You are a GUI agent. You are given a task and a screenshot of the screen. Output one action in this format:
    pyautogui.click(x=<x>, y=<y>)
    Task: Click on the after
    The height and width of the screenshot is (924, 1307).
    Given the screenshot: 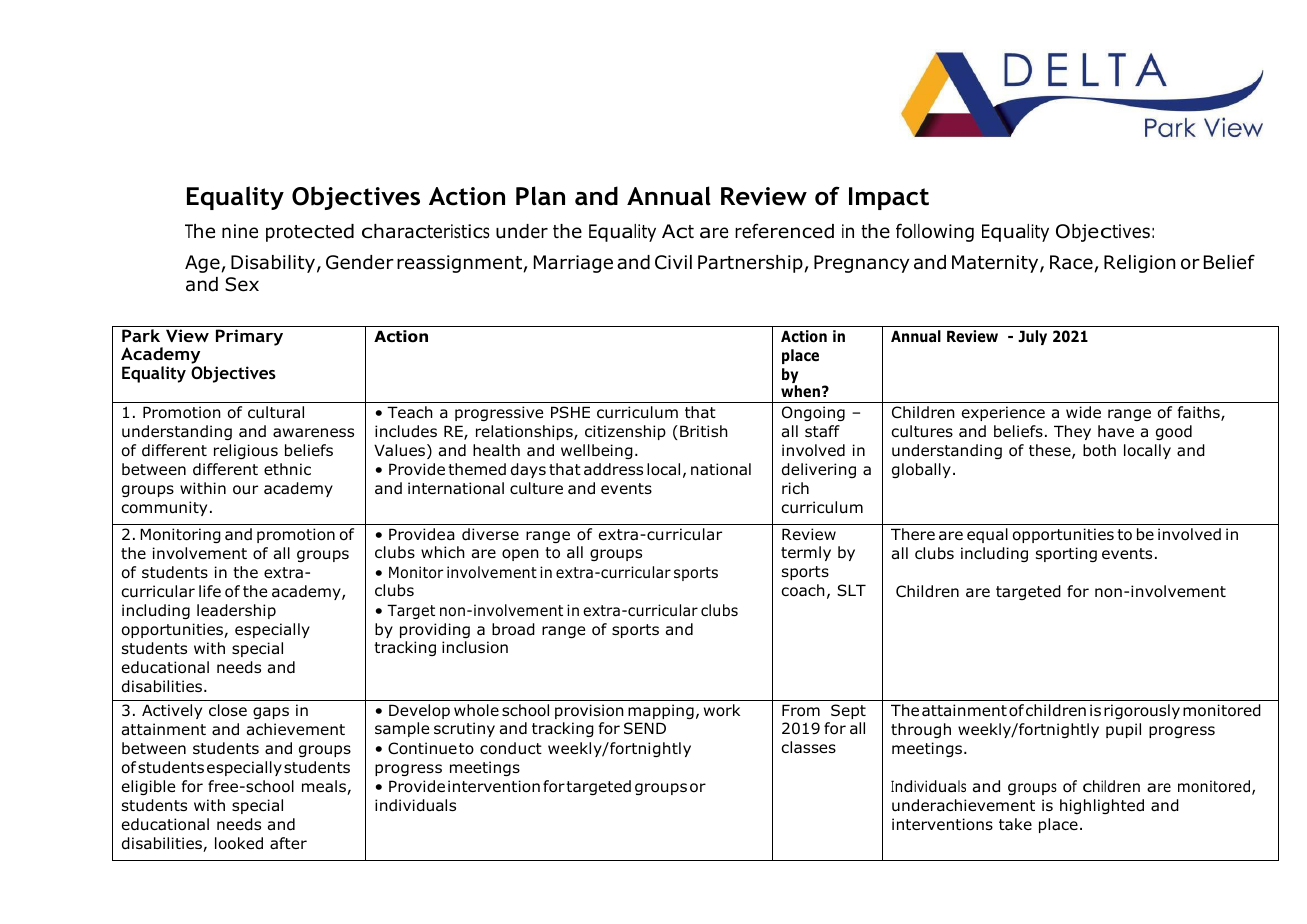 What is the action you would take?
    pyautogui.click(x=288, y=843)
